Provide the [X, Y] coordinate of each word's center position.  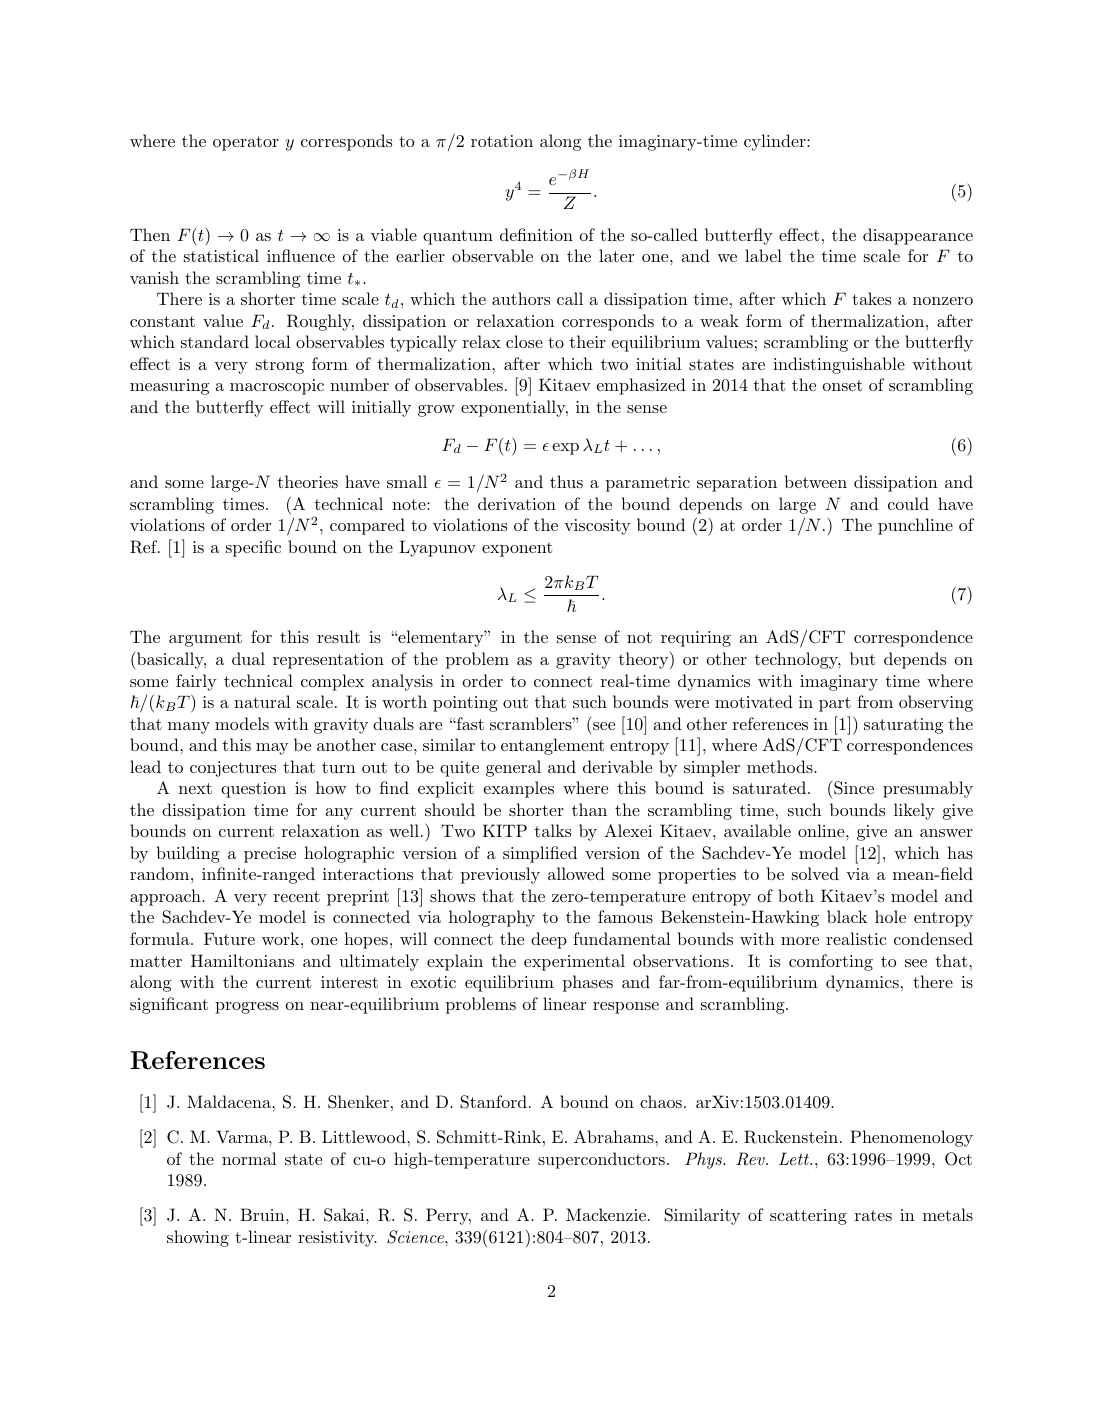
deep [549, 940]
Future [229, 938]
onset [843, 385]
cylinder [776, 142]
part [835, 704]
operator [246, 143]
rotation [502, 141]
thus [566, 481]
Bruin [263, 1214]
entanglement [553, 746]
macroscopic [277, 387]
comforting [831, 962]
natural [262, 701]
